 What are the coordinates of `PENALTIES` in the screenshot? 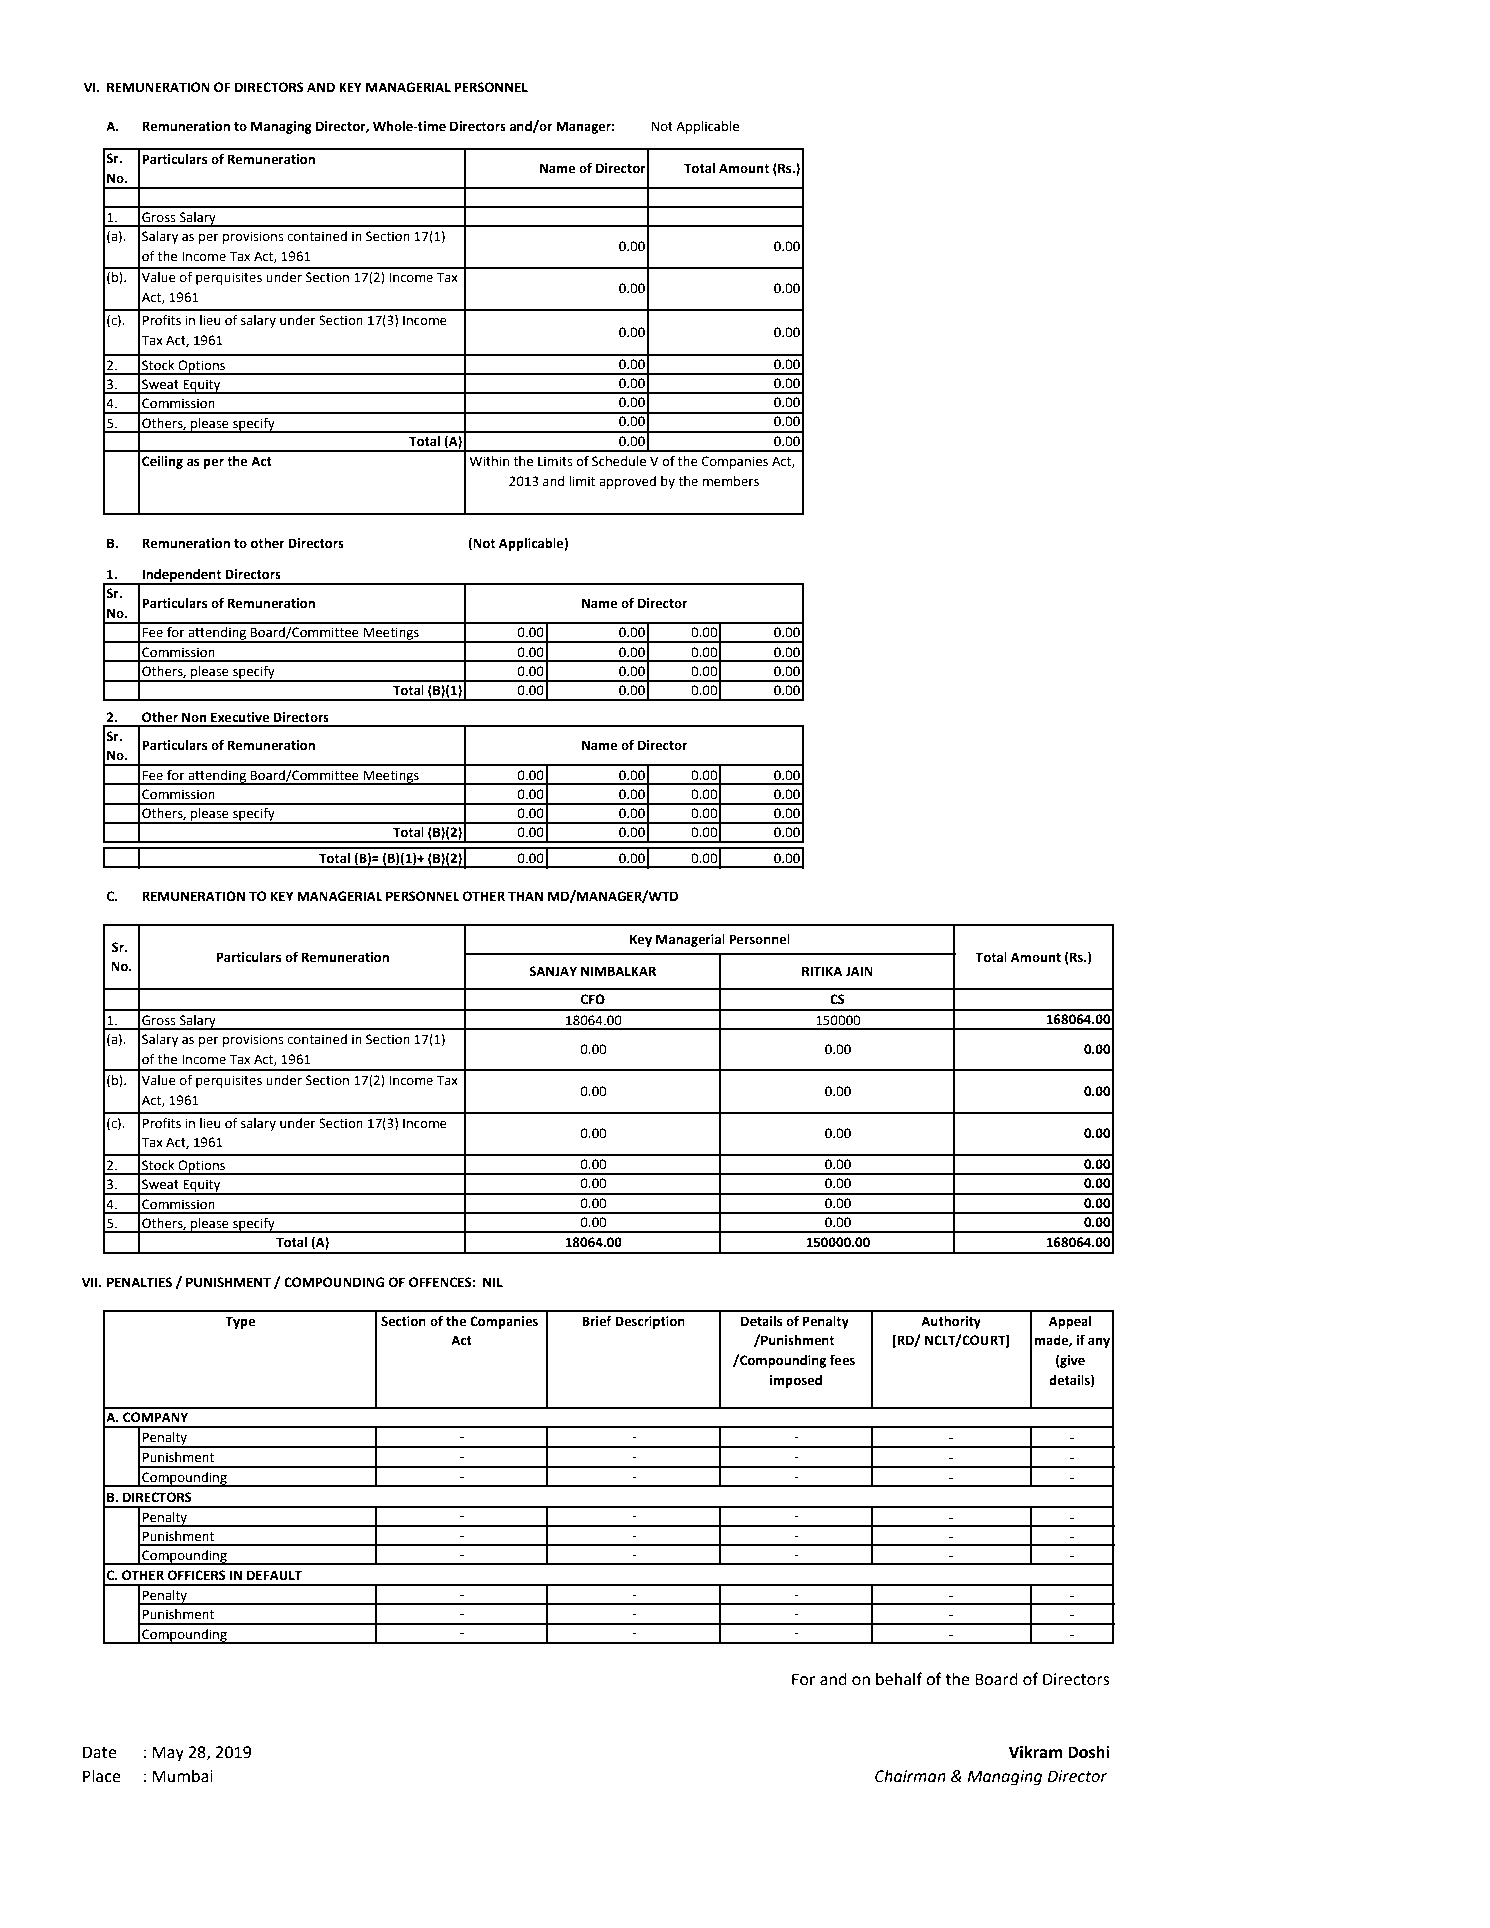 It's located at (139, 1282).
